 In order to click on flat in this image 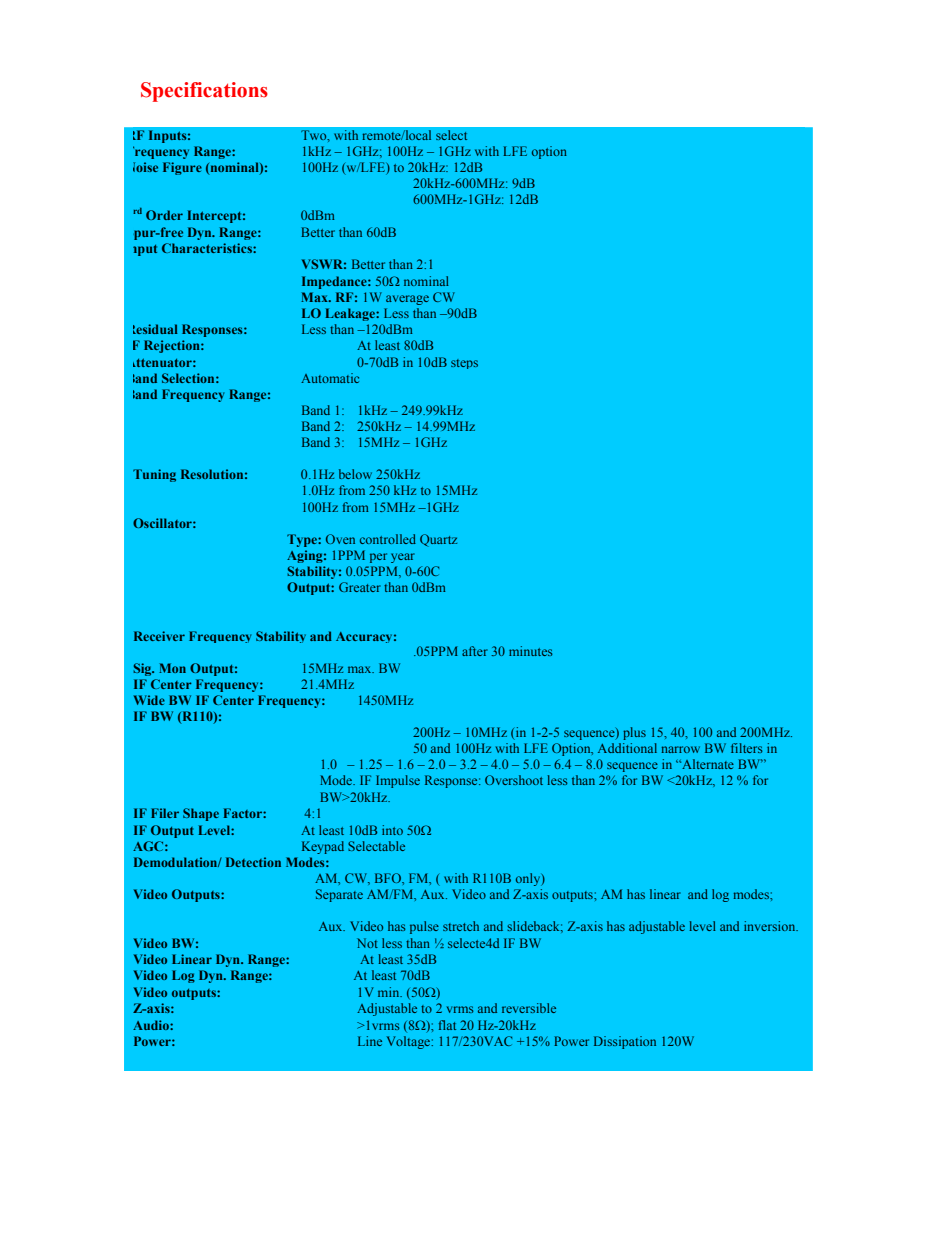, I will do `click(447, 1025)`.
